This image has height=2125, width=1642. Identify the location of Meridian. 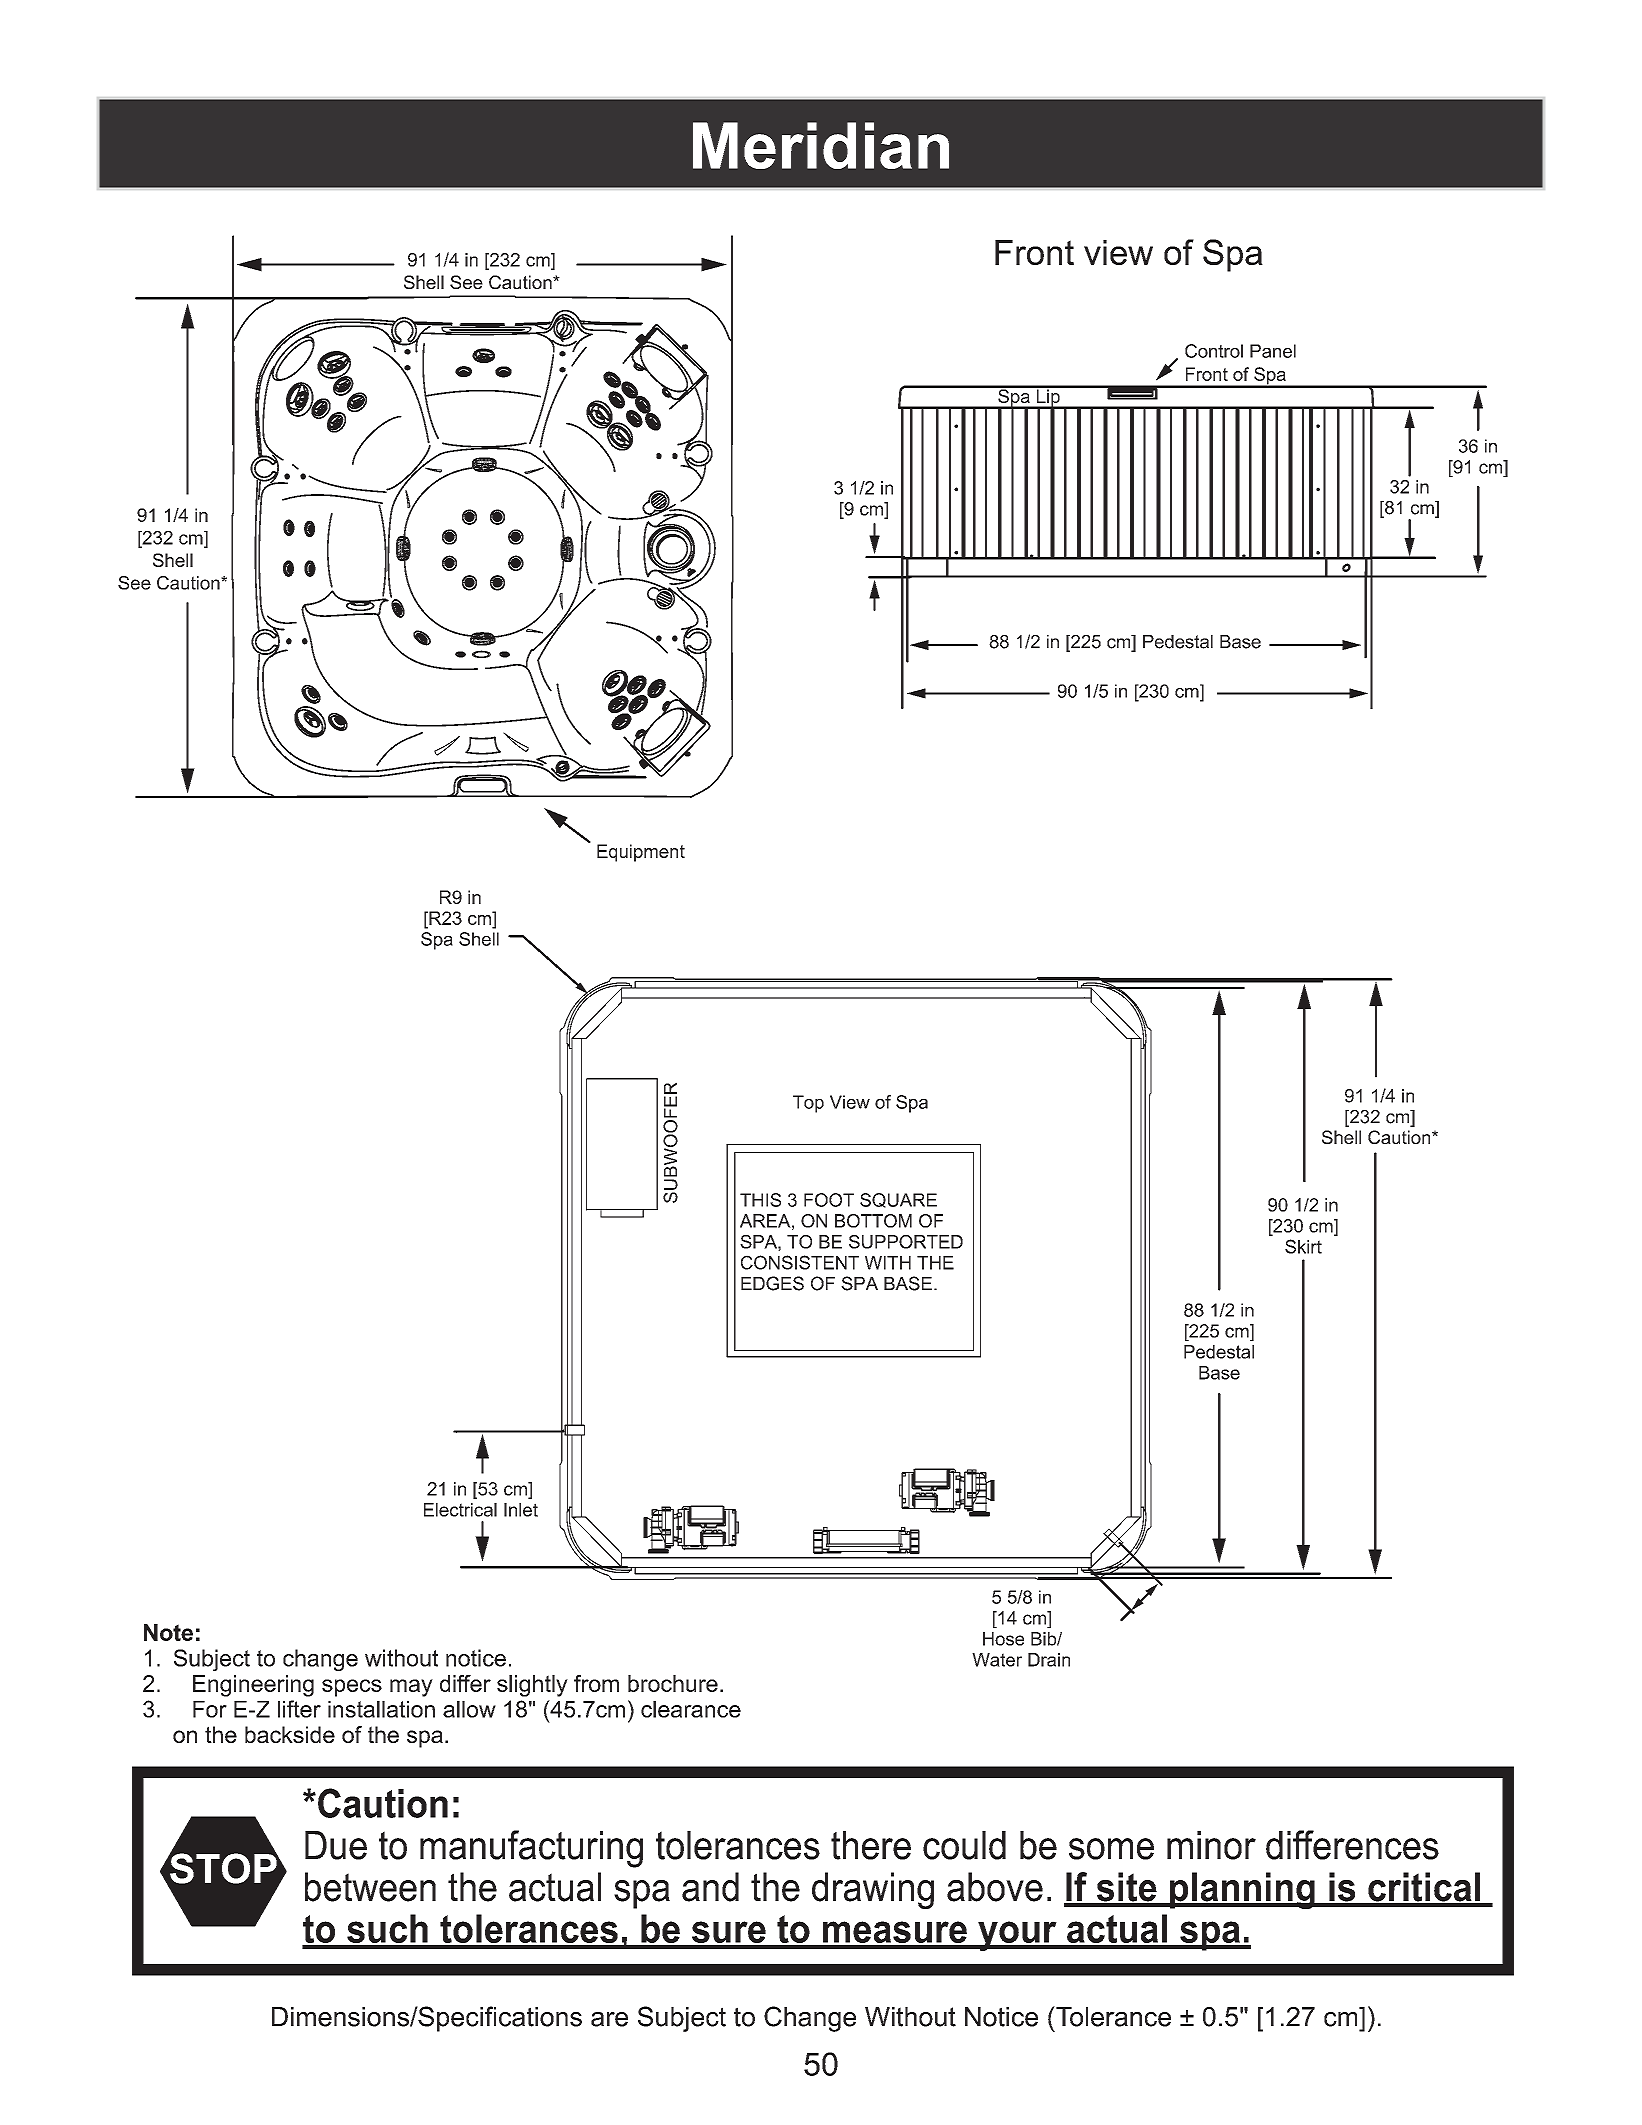
(821, 145).
